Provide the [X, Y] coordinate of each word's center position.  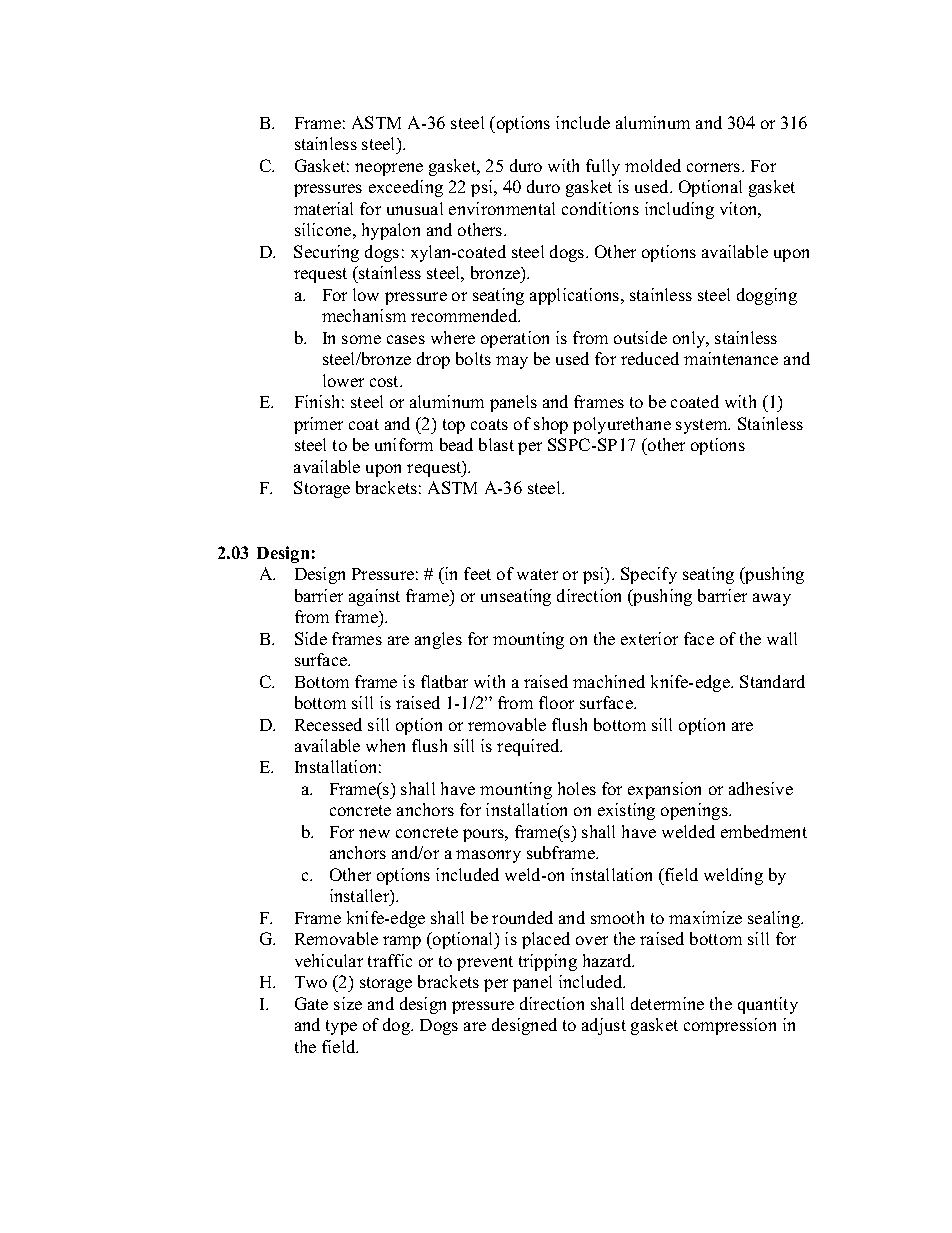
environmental [502, 208]
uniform [404, 444]
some [361, 339]
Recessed [328, 724]
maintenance [731, 358]
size [348, 1003]
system [703, 426]
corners [715, 167]
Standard [772, 681]
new [374, 833]
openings [695, 811]
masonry [488, 856]
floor [556, 702]
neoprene [389, 169]
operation [515, 339]
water [537, 574]
